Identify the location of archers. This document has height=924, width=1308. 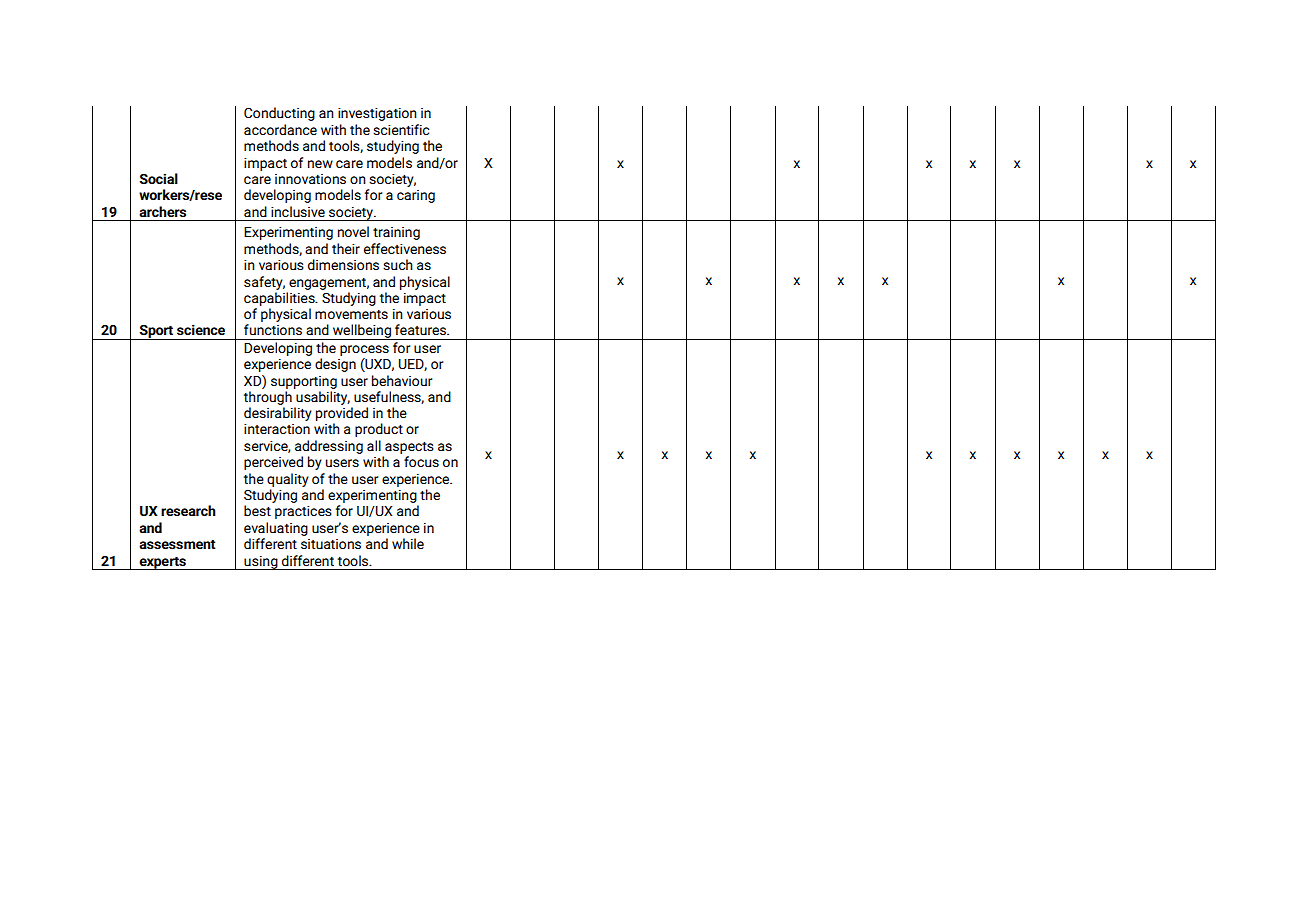
(162, 211).
